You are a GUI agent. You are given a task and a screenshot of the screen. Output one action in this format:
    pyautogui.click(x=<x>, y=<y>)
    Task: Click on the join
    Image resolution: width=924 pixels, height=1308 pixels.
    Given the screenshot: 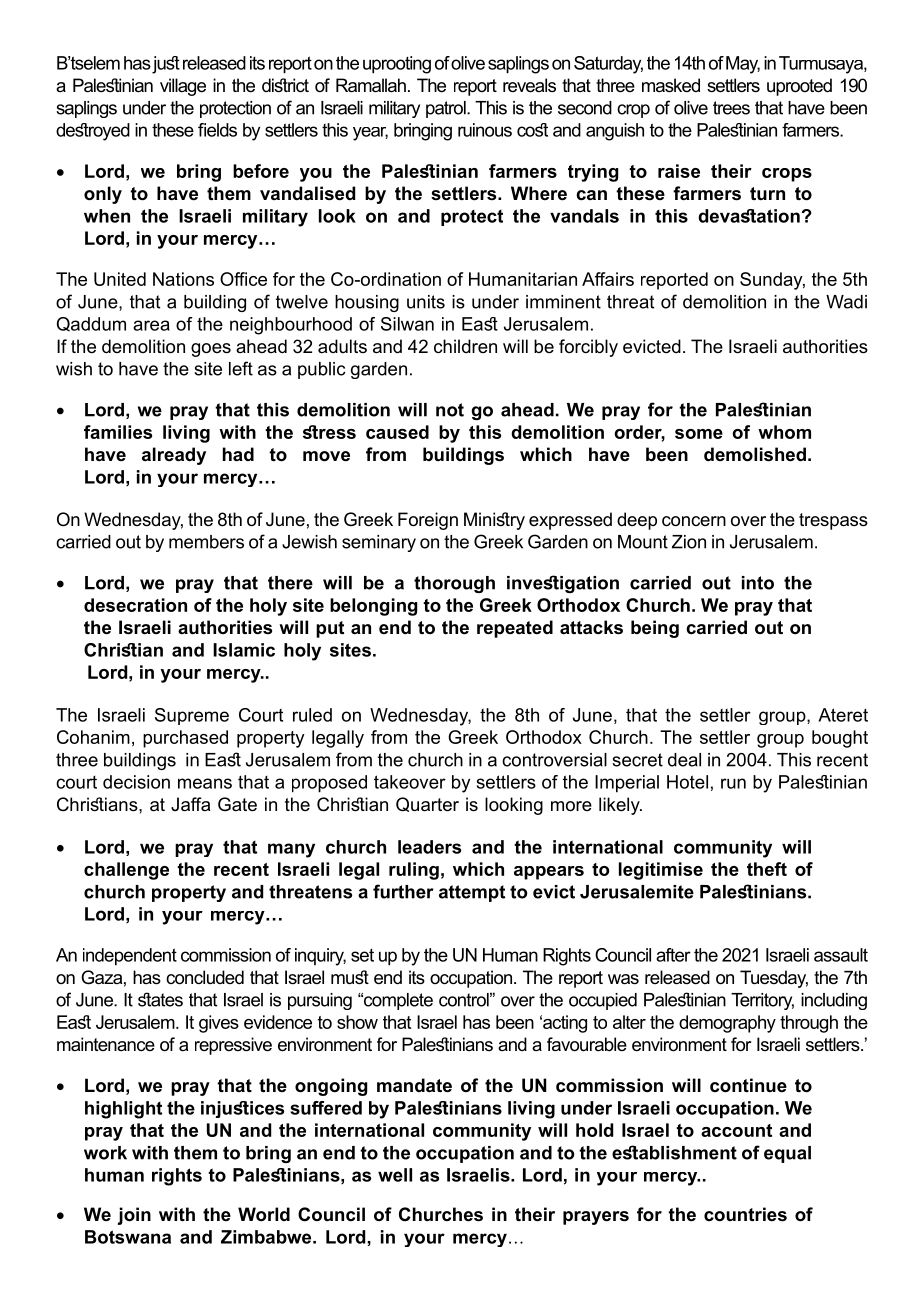 What is the action you would take?
    pyautogui.click(x=134, y=1216)
